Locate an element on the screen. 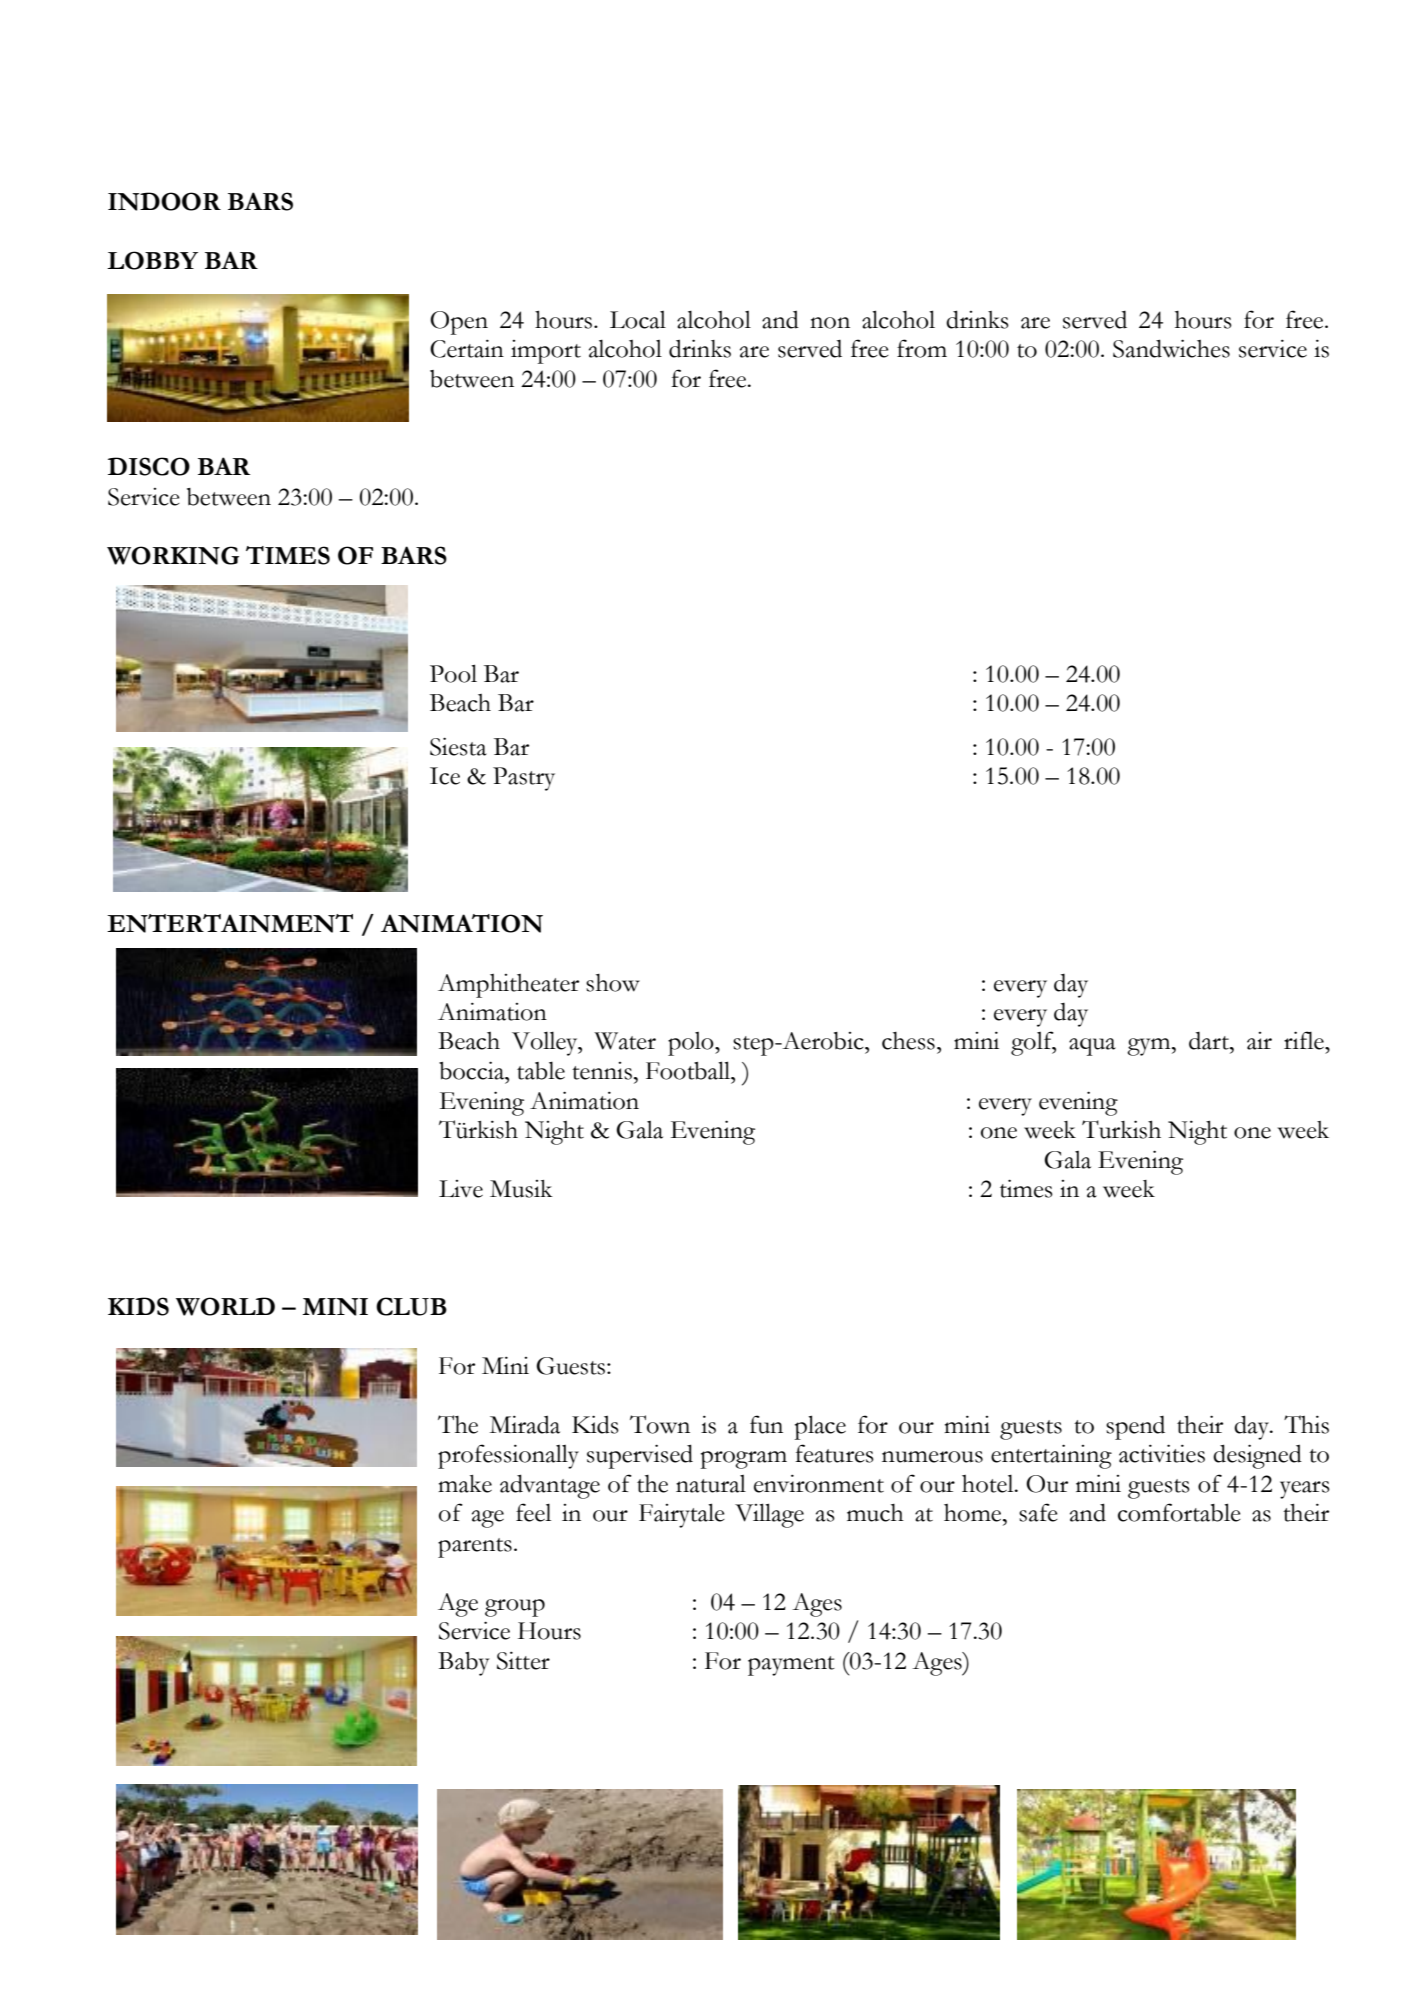 The width and height of the screenshot is (1419, 2006). ENTERTAINMENT is located at coordinates (230, 923).
